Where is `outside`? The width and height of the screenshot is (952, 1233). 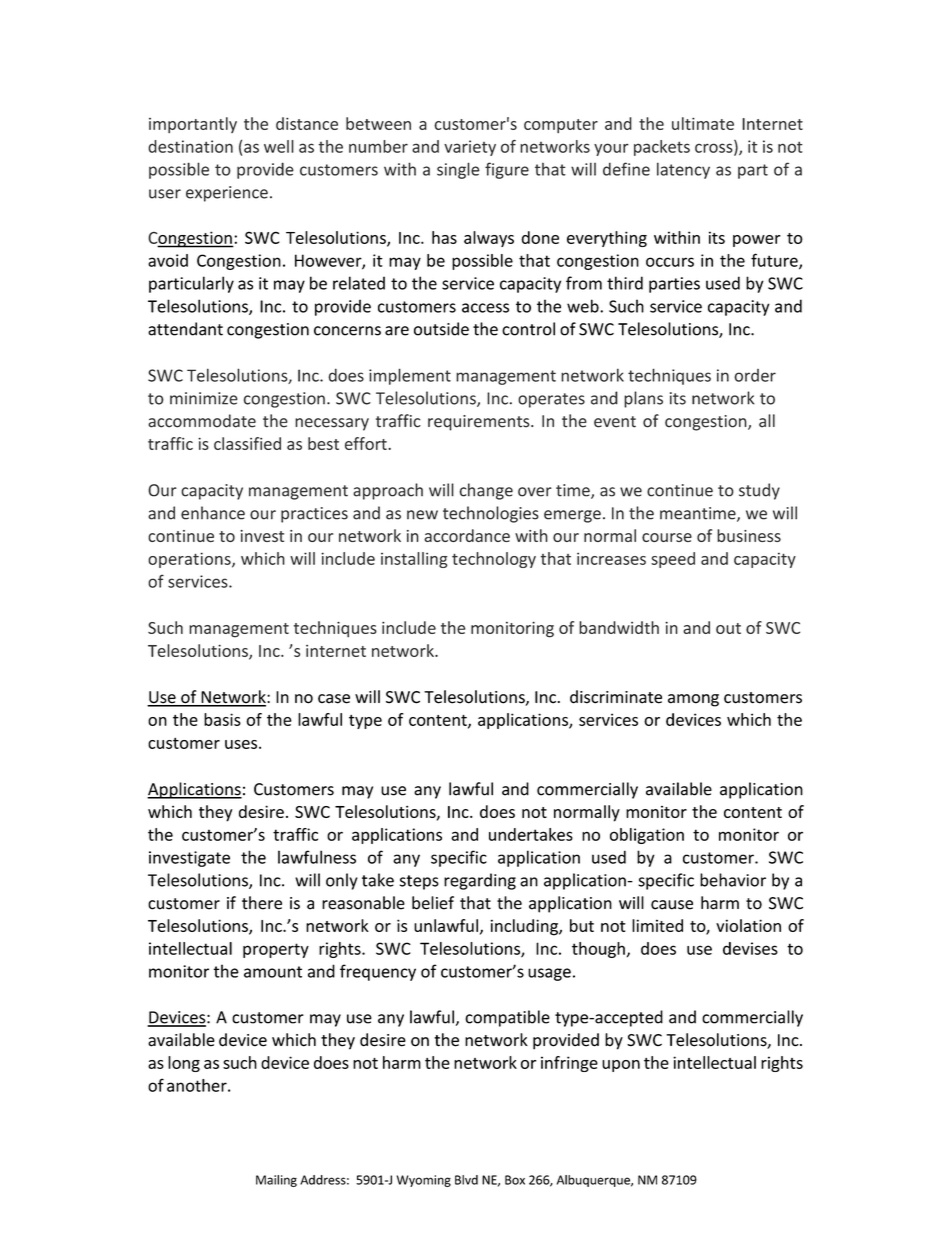
outside is located at coordinates (441, 329).
